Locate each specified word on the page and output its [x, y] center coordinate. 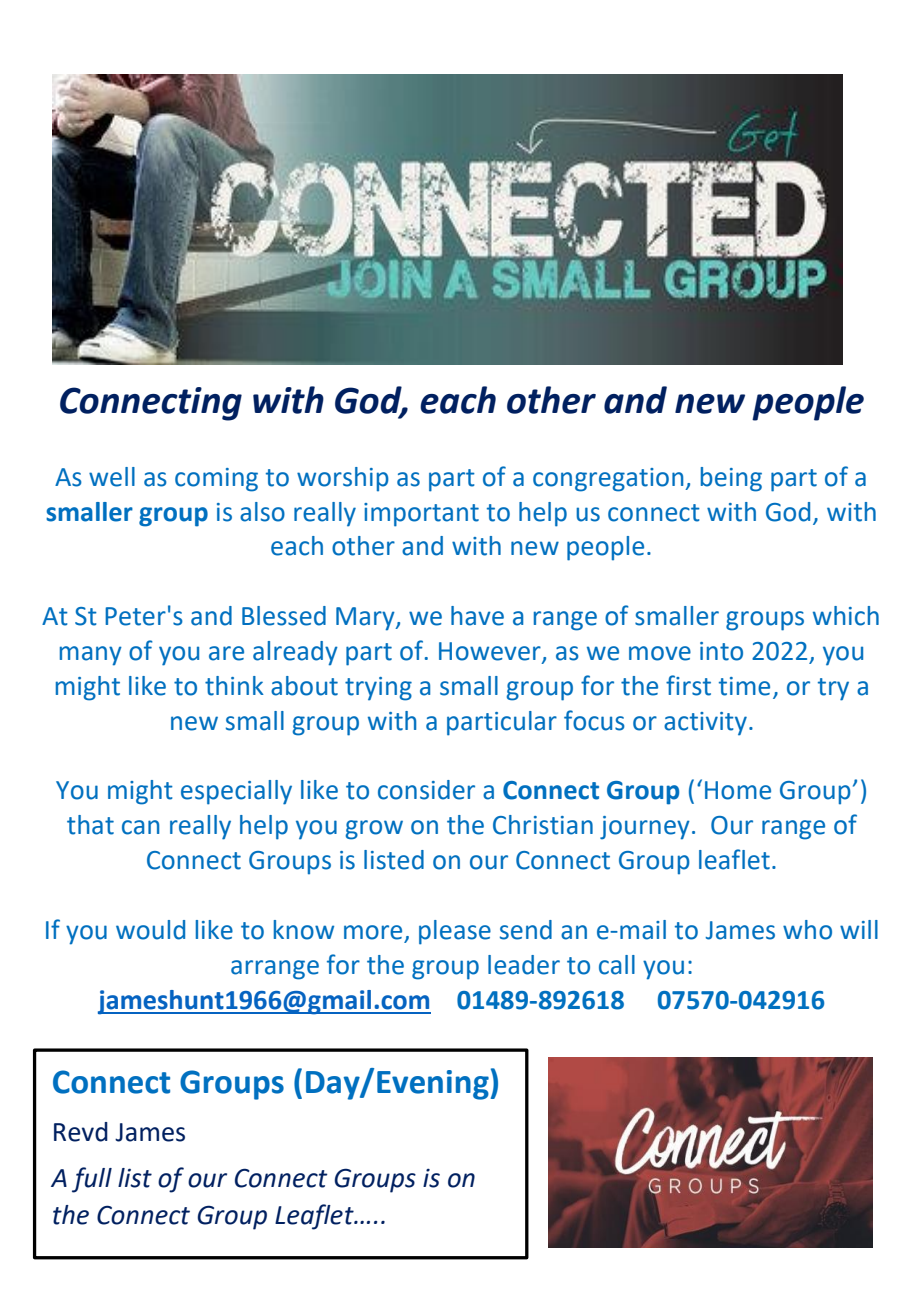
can [140, 827]
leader [524, 965]
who [807, 930]
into [721, 651]
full [92, 1180]
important [421, 515]
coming [216, 480]
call [617, 965]
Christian [543, 825]
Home [738, 790]
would [150, 930]
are [226, 653]
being [731, 479]
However [491, 652]
